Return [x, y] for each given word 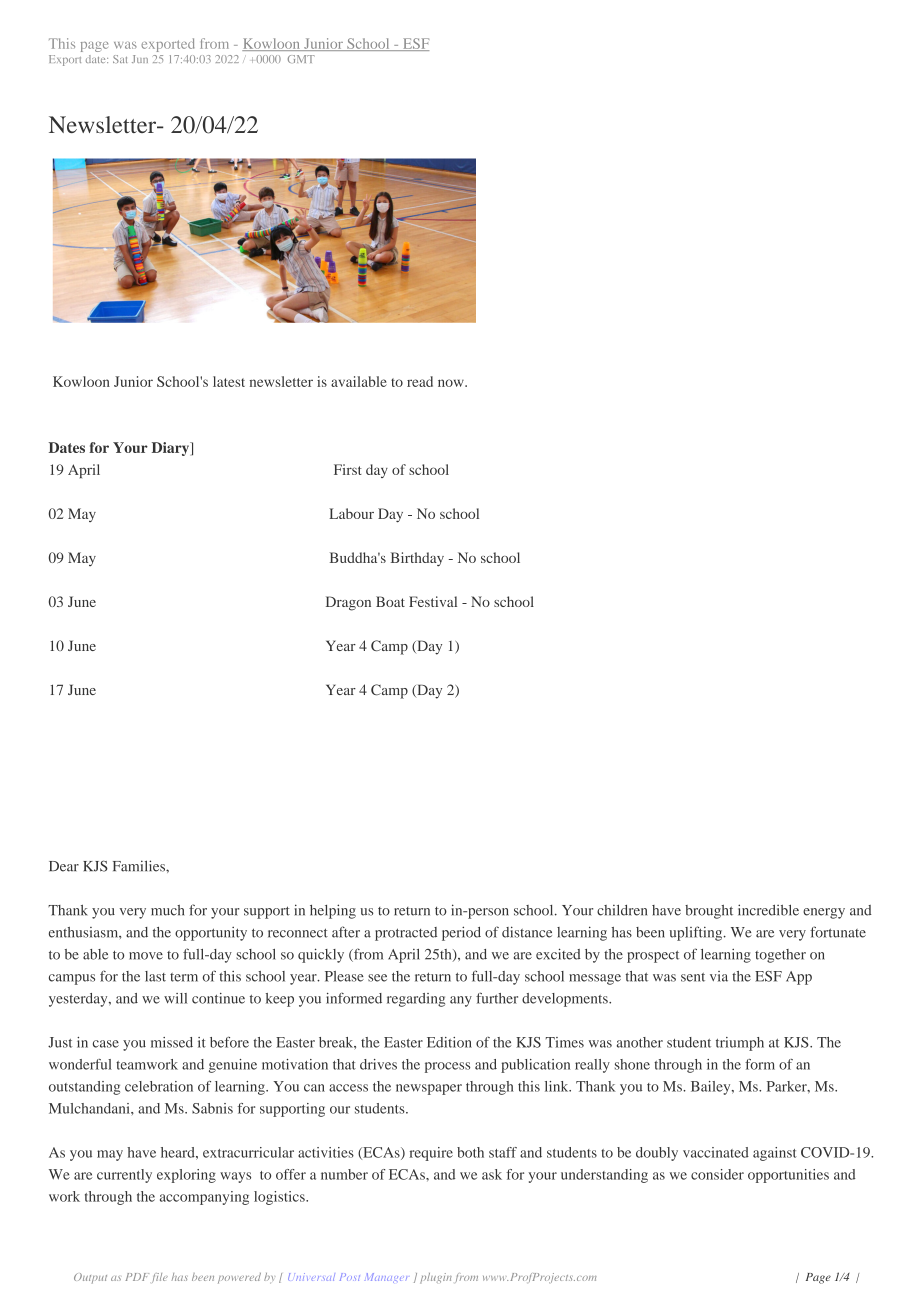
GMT [301, 59]
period [461, 933]
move [146, 956]
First [348, 469]
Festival [433, 601]
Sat [120, 59]
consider [717, 1174]
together [780, 956]
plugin [436, 1278]
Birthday [417, 559]
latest [229, 381]
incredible [768, 910]
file [160, 1278]
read [420, 381]
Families [140, 866]
